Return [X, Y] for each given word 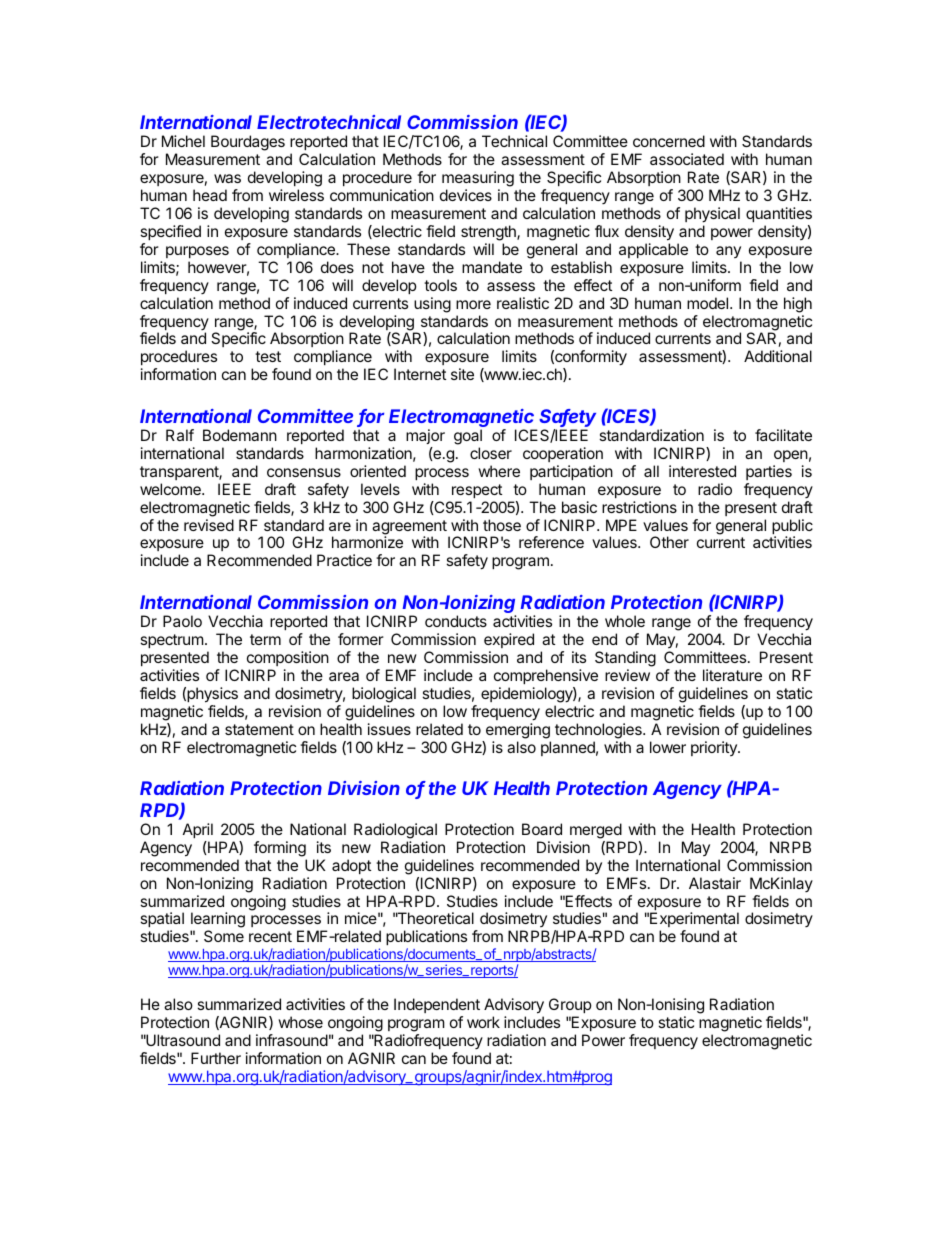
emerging [518, 731]
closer [491, 453]
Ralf [180, 435]
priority [715, 748]
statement [259, 729]
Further [216, 1058]
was [227, 178]
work [483, 1022]
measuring [478, 180]
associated [687, 159]
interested [702, 471]
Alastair [715, 883]
